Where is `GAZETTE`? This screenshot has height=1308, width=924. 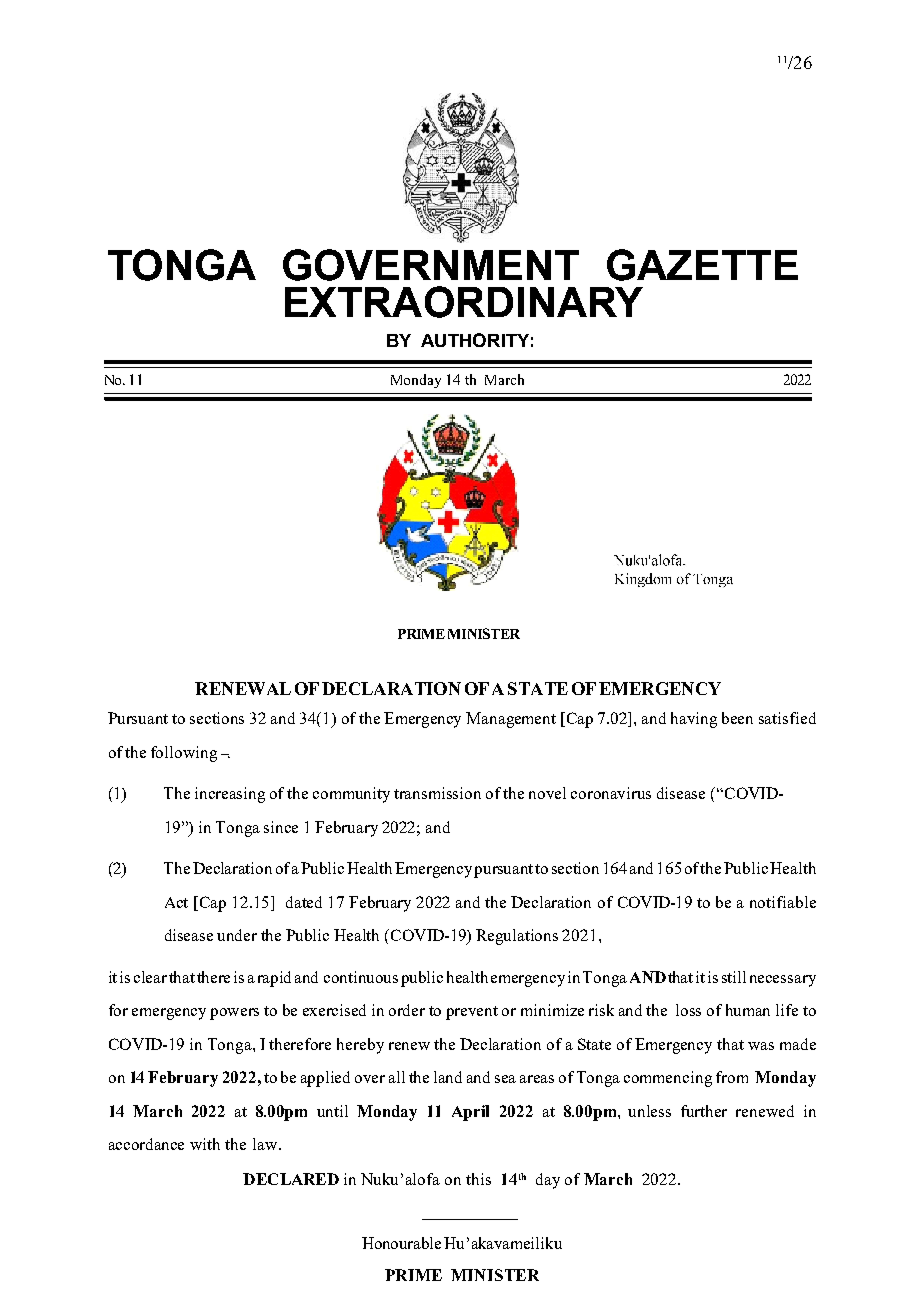
GAZETTE is located at coordinates (702, 265).
